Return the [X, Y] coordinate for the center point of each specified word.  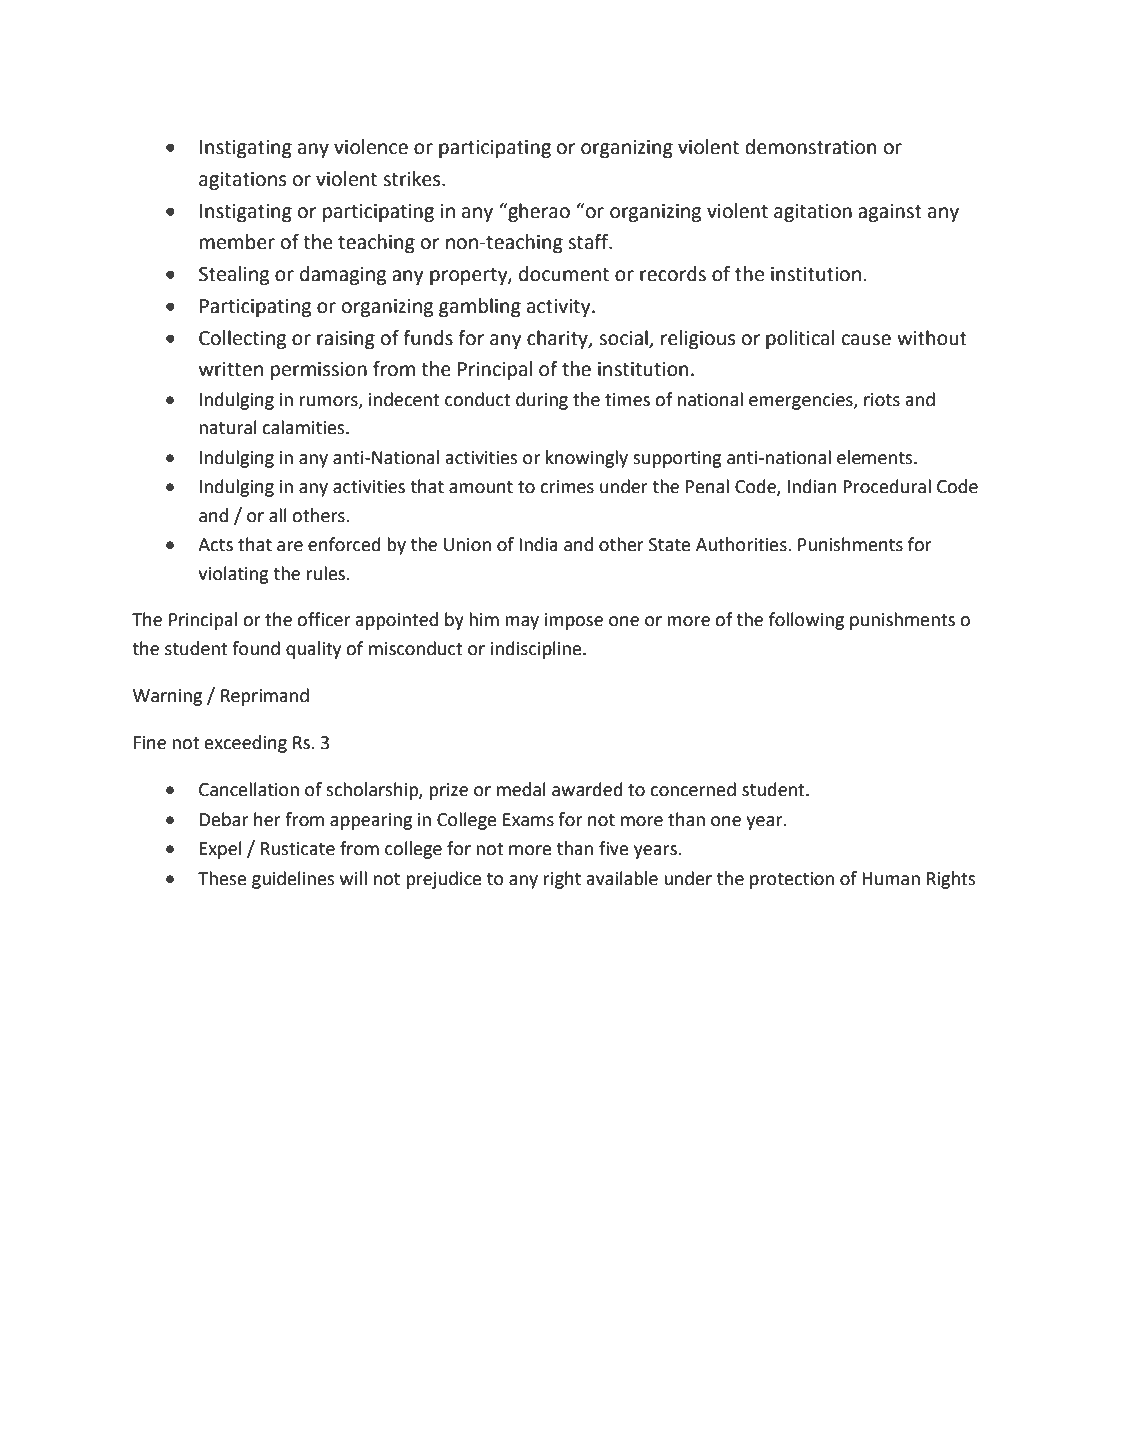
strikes [413, 179]
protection [792, 880]
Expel [221, 850]
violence [371, 147]
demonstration [810, 147]
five [614, 848]
